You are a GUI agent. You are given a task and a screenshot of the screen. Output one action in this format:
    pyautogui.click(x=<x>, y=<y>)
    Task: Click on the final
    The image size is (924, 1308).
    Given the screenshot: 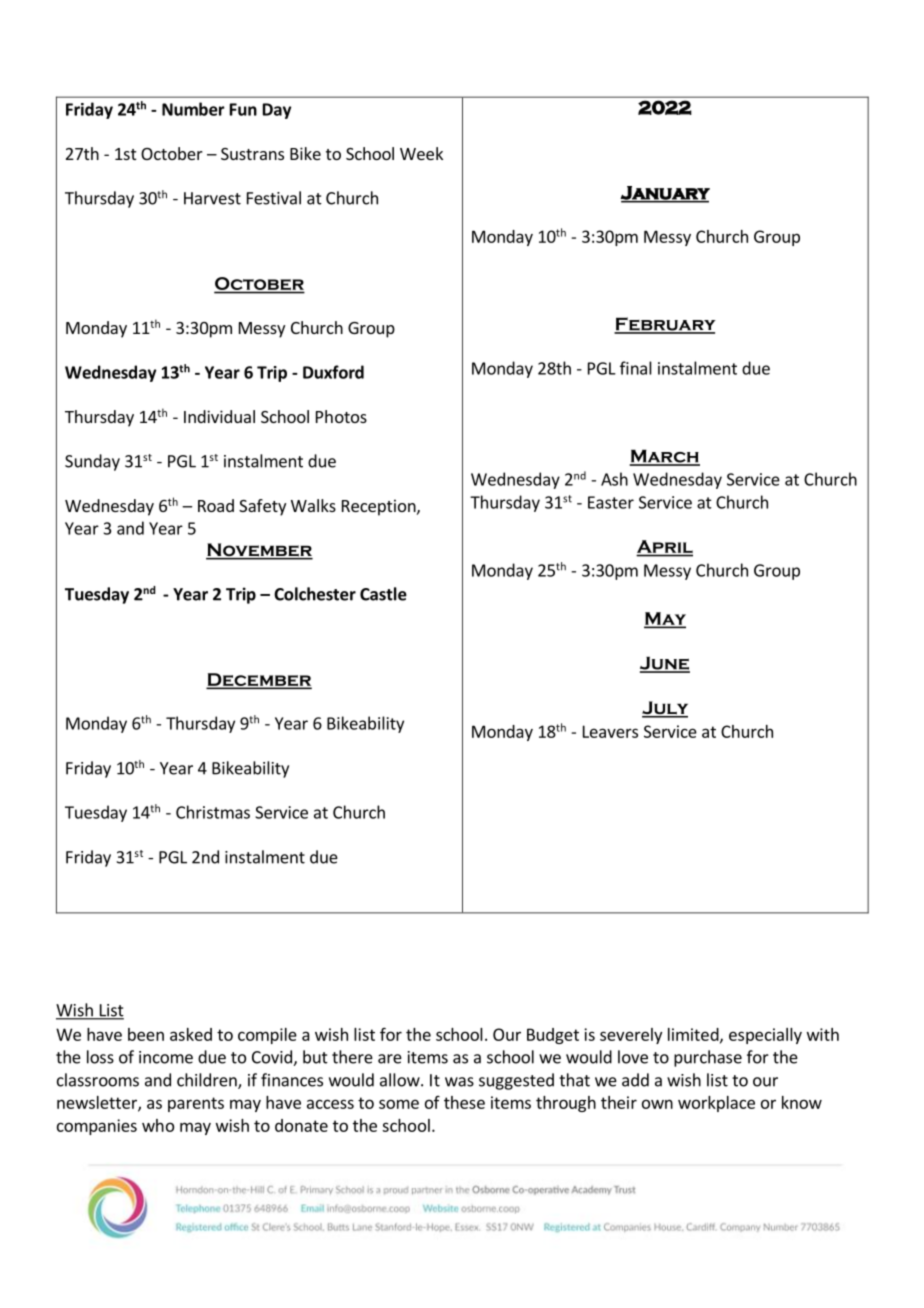 What is the action you would take?
    pyautogui.click(x=636, y=368)
